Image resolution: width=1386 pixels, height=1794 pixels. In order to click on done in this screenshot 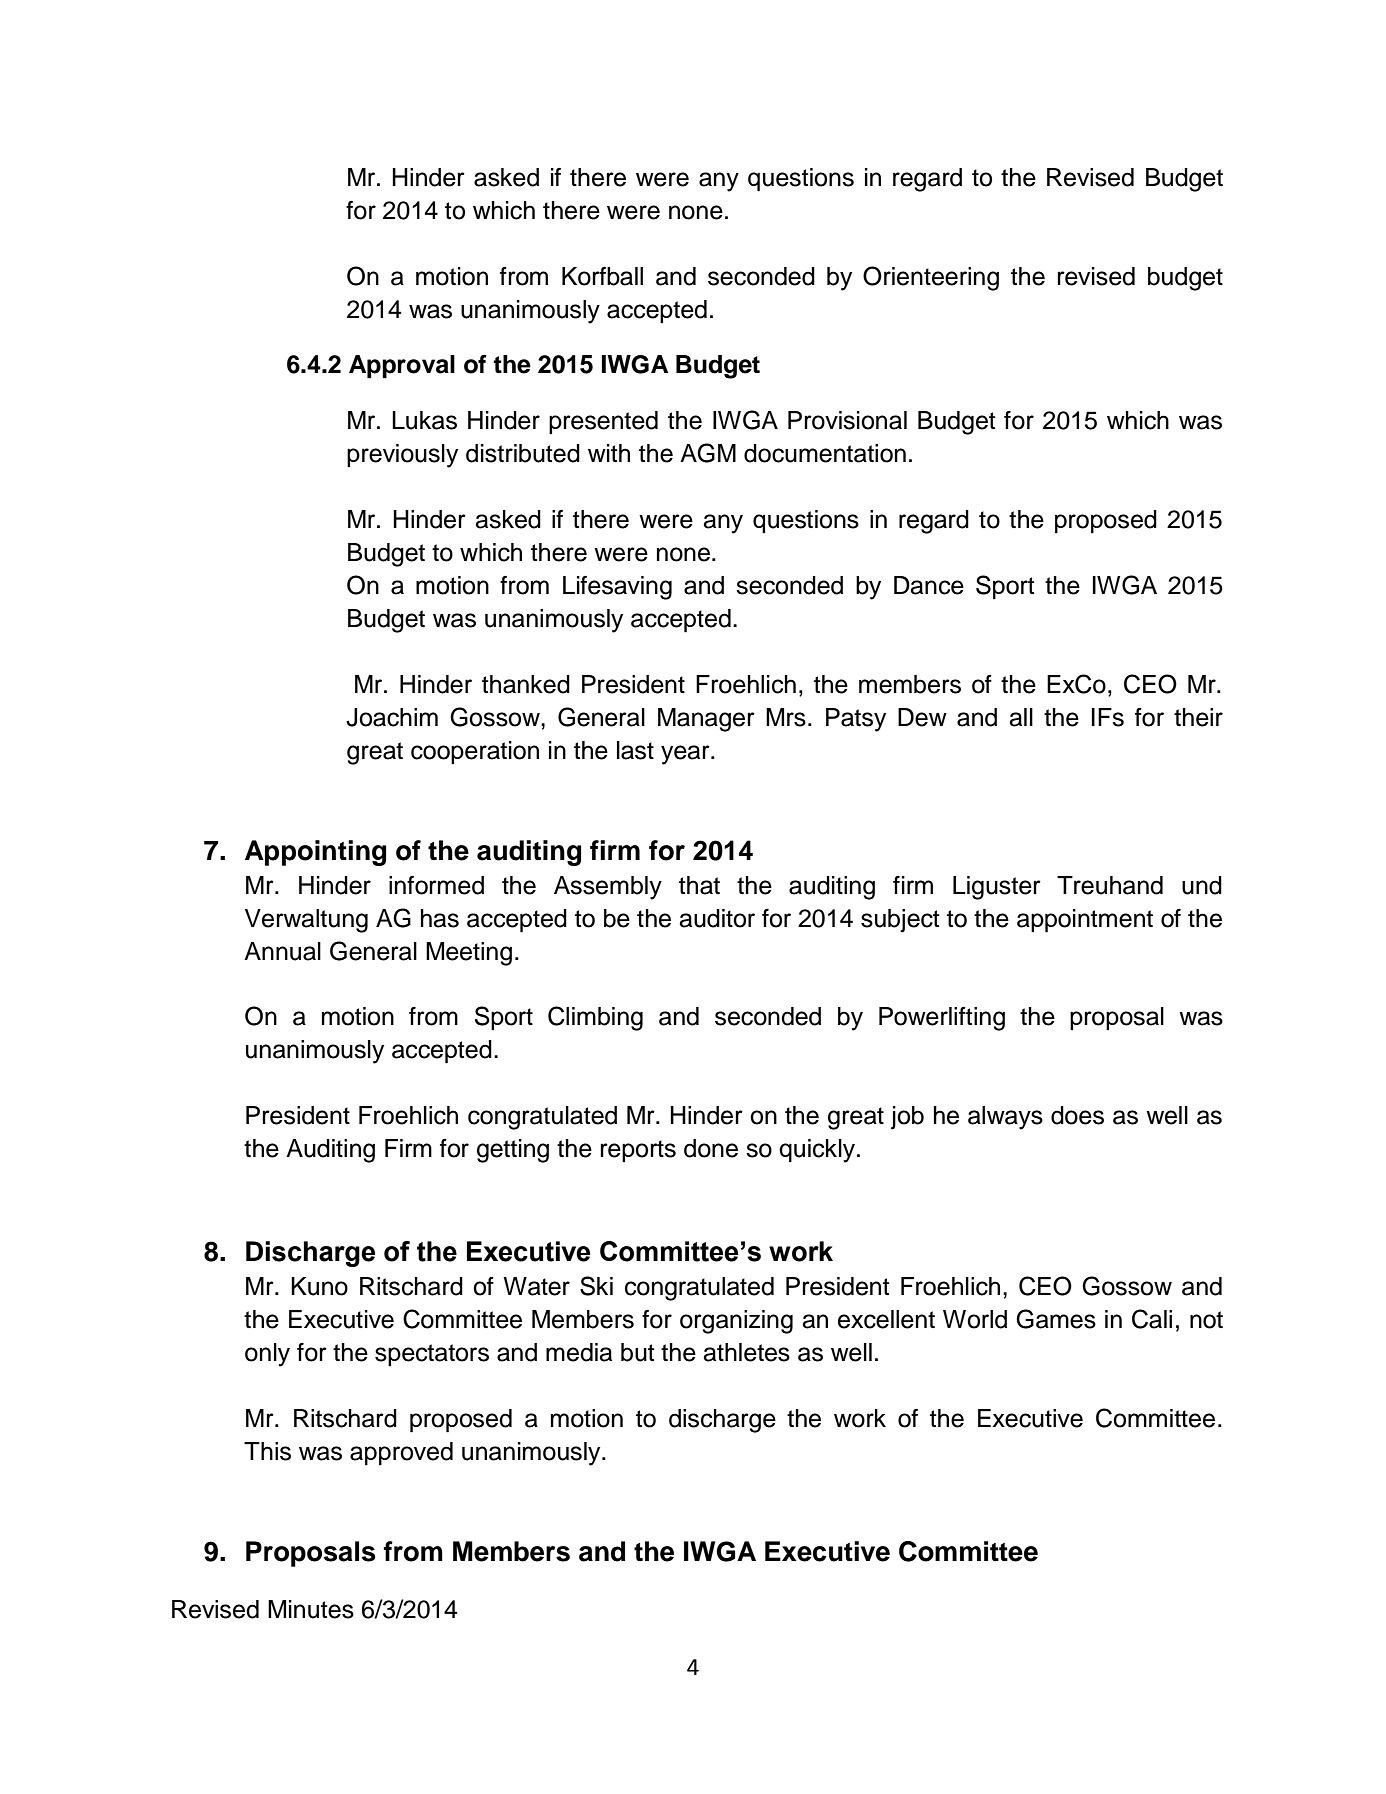, I will do `click(711, 1148)`.
